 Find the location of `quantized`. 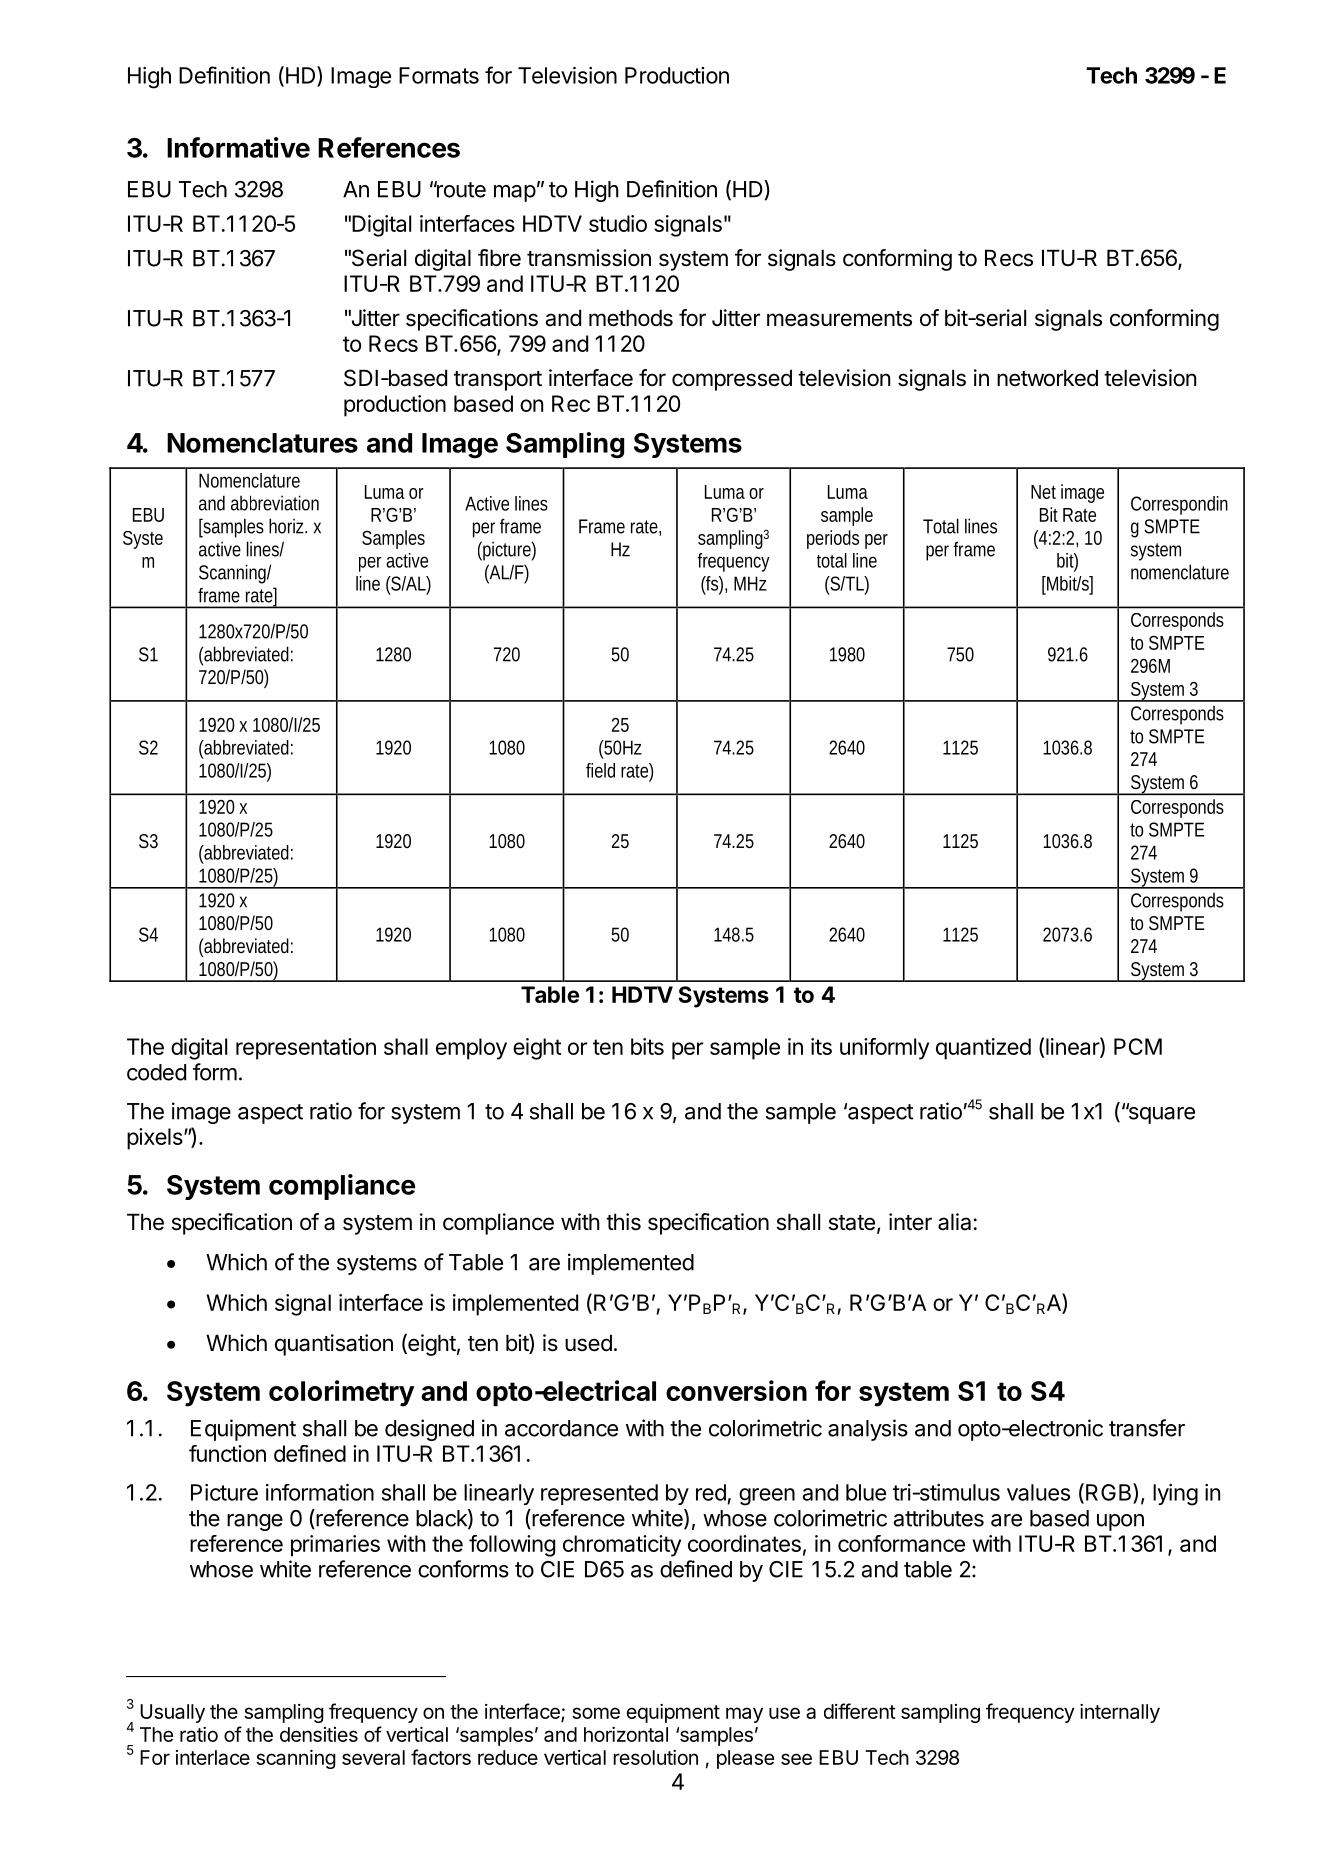

quantized is located at coordinates (983, 1049).
